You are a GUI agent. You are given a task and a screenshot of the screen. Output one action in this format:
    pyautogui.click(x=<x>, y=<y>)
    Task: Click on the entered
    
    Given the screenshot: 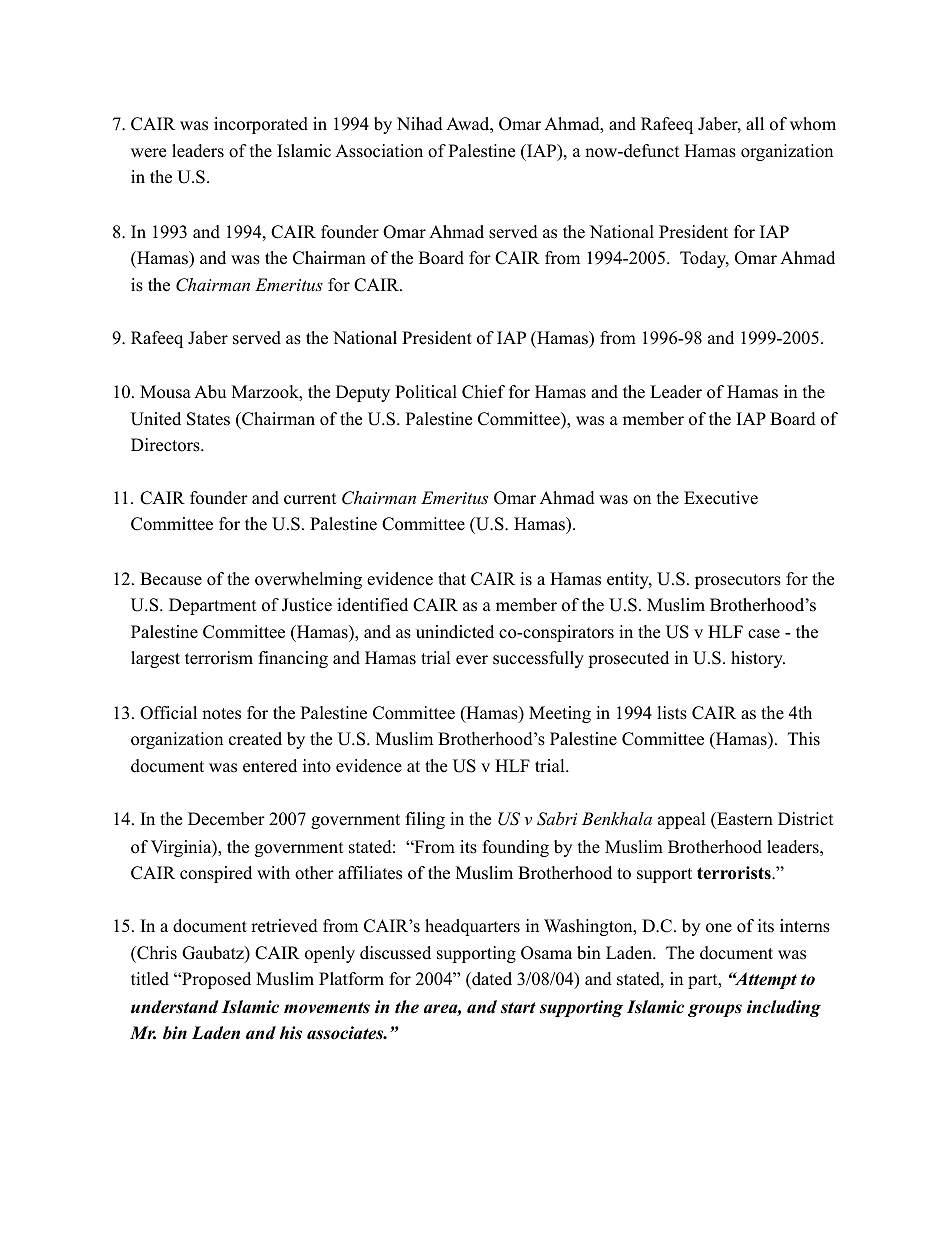 What is the action you would take?
    pyautogui.click(x=270, y=766)
